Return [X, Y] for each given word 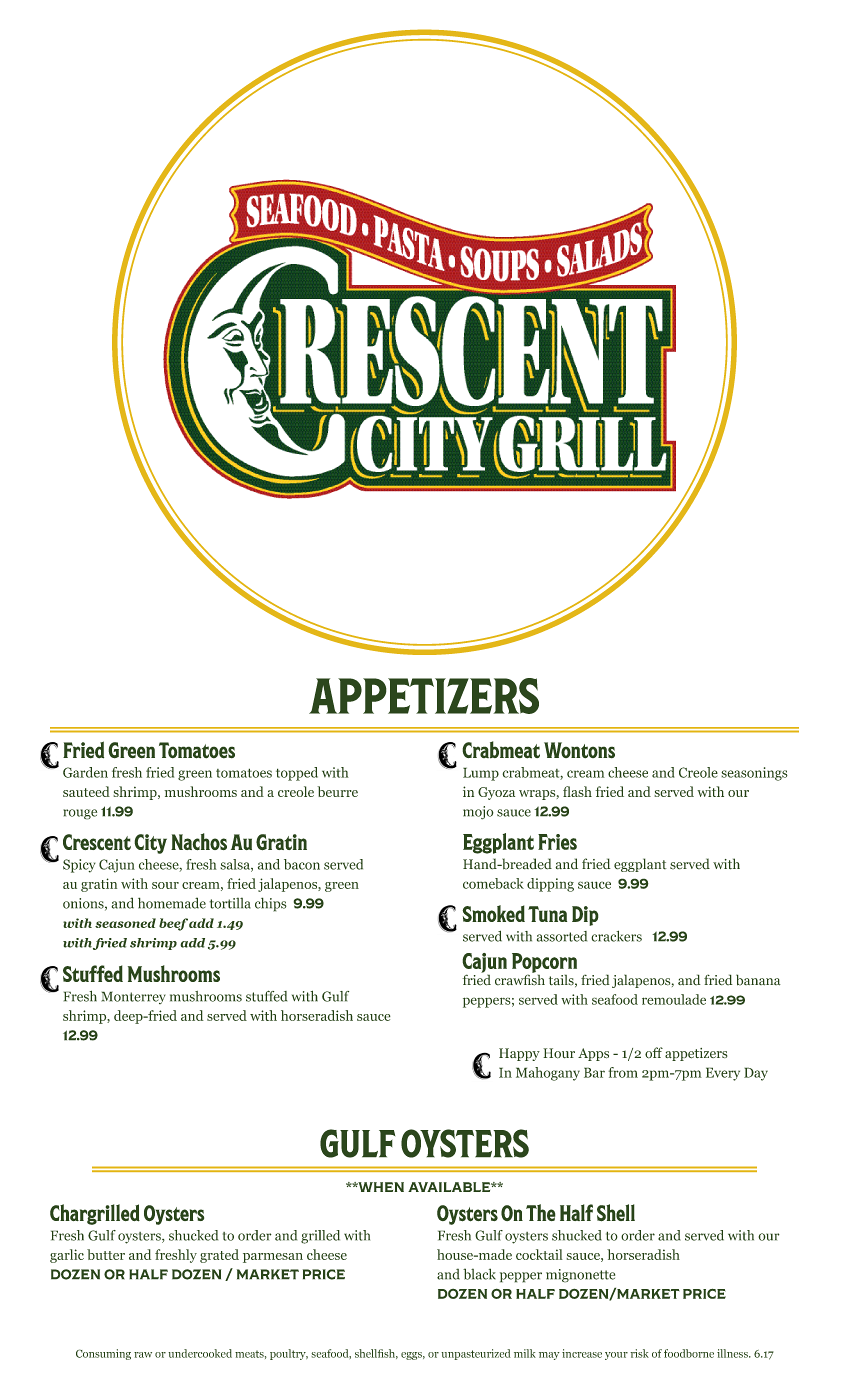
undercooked [200, 1353]
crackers [616, 936]
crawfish [520, 979]
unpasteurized [476, 1354]
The [541, 1212]
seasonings [754, 774]
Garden [85, 772]
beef [173, 924]
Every [723, 1074]
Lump [481, 774]
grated [219, 1256]
